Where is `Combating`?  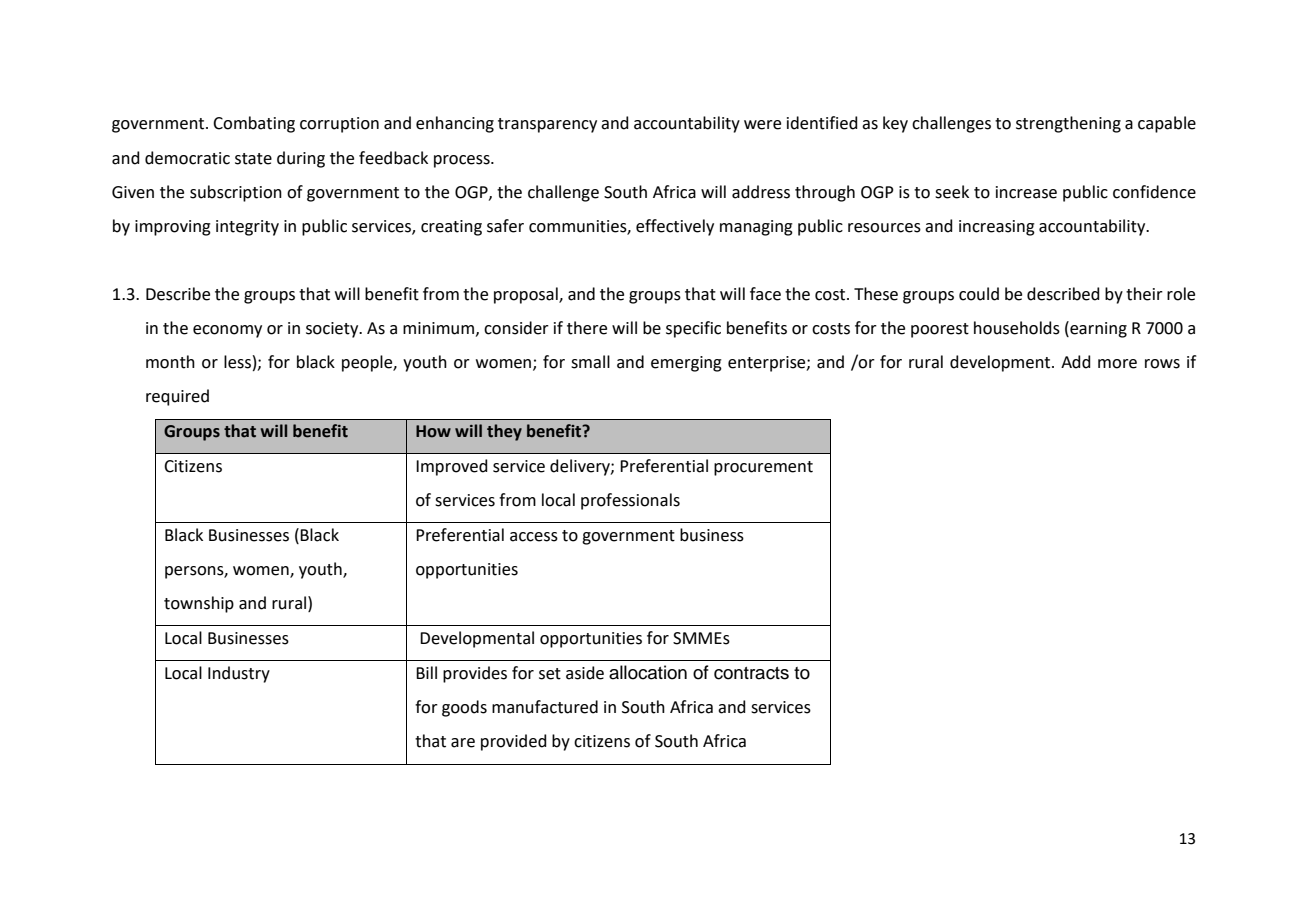 Combating is located at coordinates (254, 124).
